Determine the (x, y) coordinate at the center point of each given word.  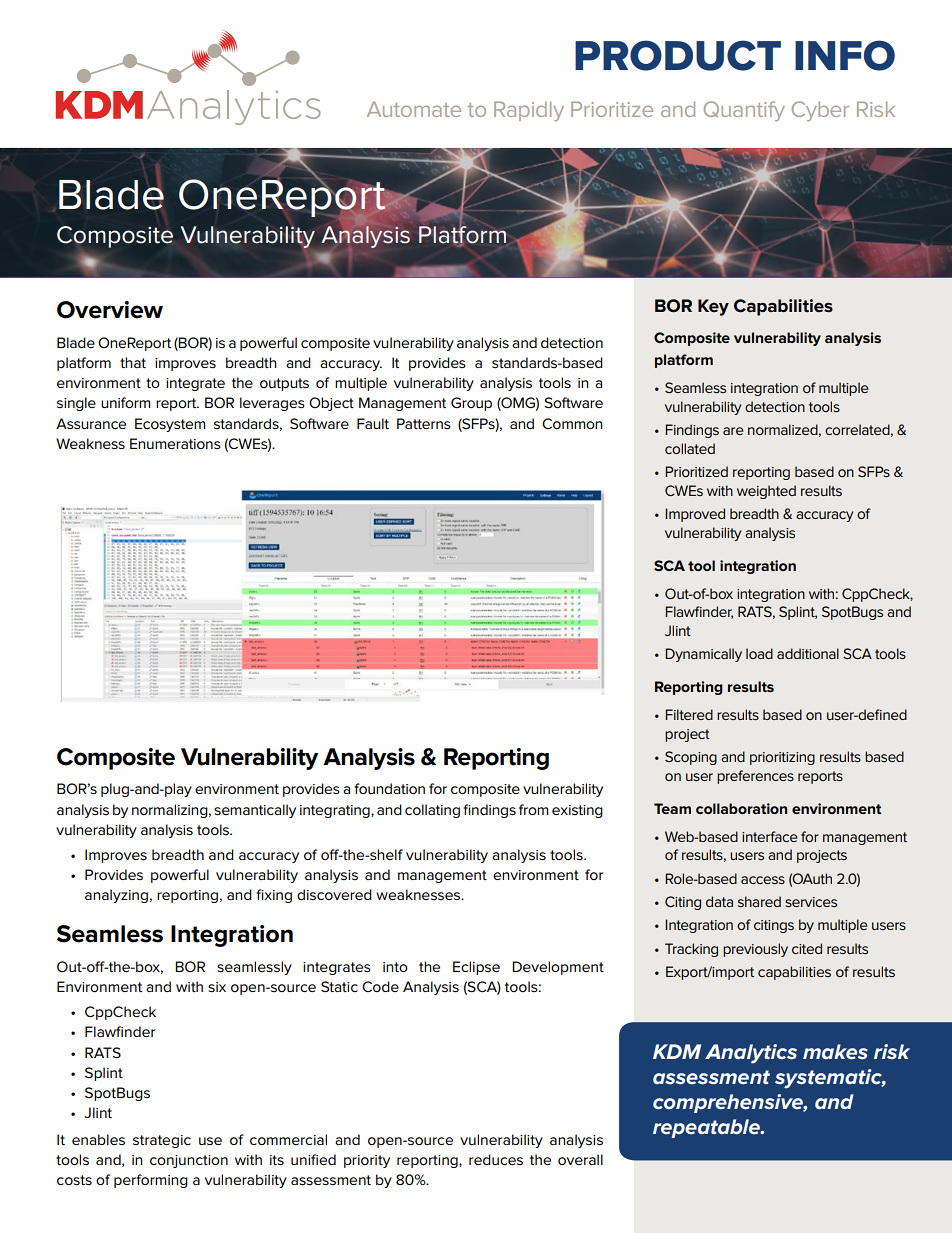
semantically (255, 811)
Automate (414, 109)
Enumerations (175, 443)
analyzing (116, 896)
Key (713, 307)
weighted (766, 492)
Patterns (424, 423)
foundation (389, 788)
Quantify (744, 111)
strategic (162, 1141)
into (395, 967)
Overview (110, 310)
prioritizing (782, 758)
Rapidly (529, 111)
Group (471, 404)
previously (755, 950)
